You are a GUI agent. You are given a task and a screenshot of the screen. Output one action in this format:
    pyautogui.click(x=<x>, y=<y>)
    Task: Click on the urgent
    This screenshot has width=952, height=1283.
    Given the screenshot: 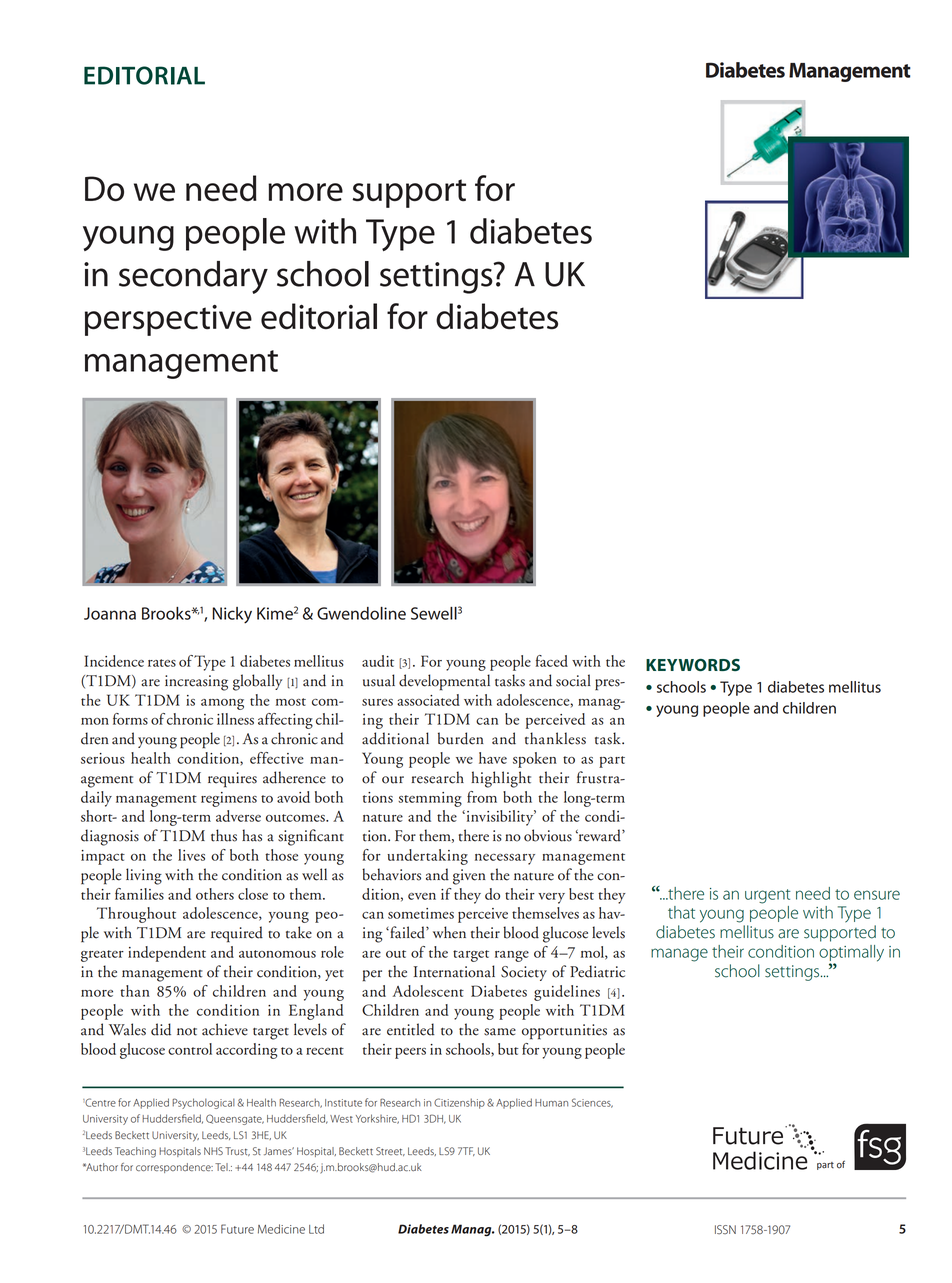 What is the action you would take?
    pyautogui.click(x=768, y=896)
